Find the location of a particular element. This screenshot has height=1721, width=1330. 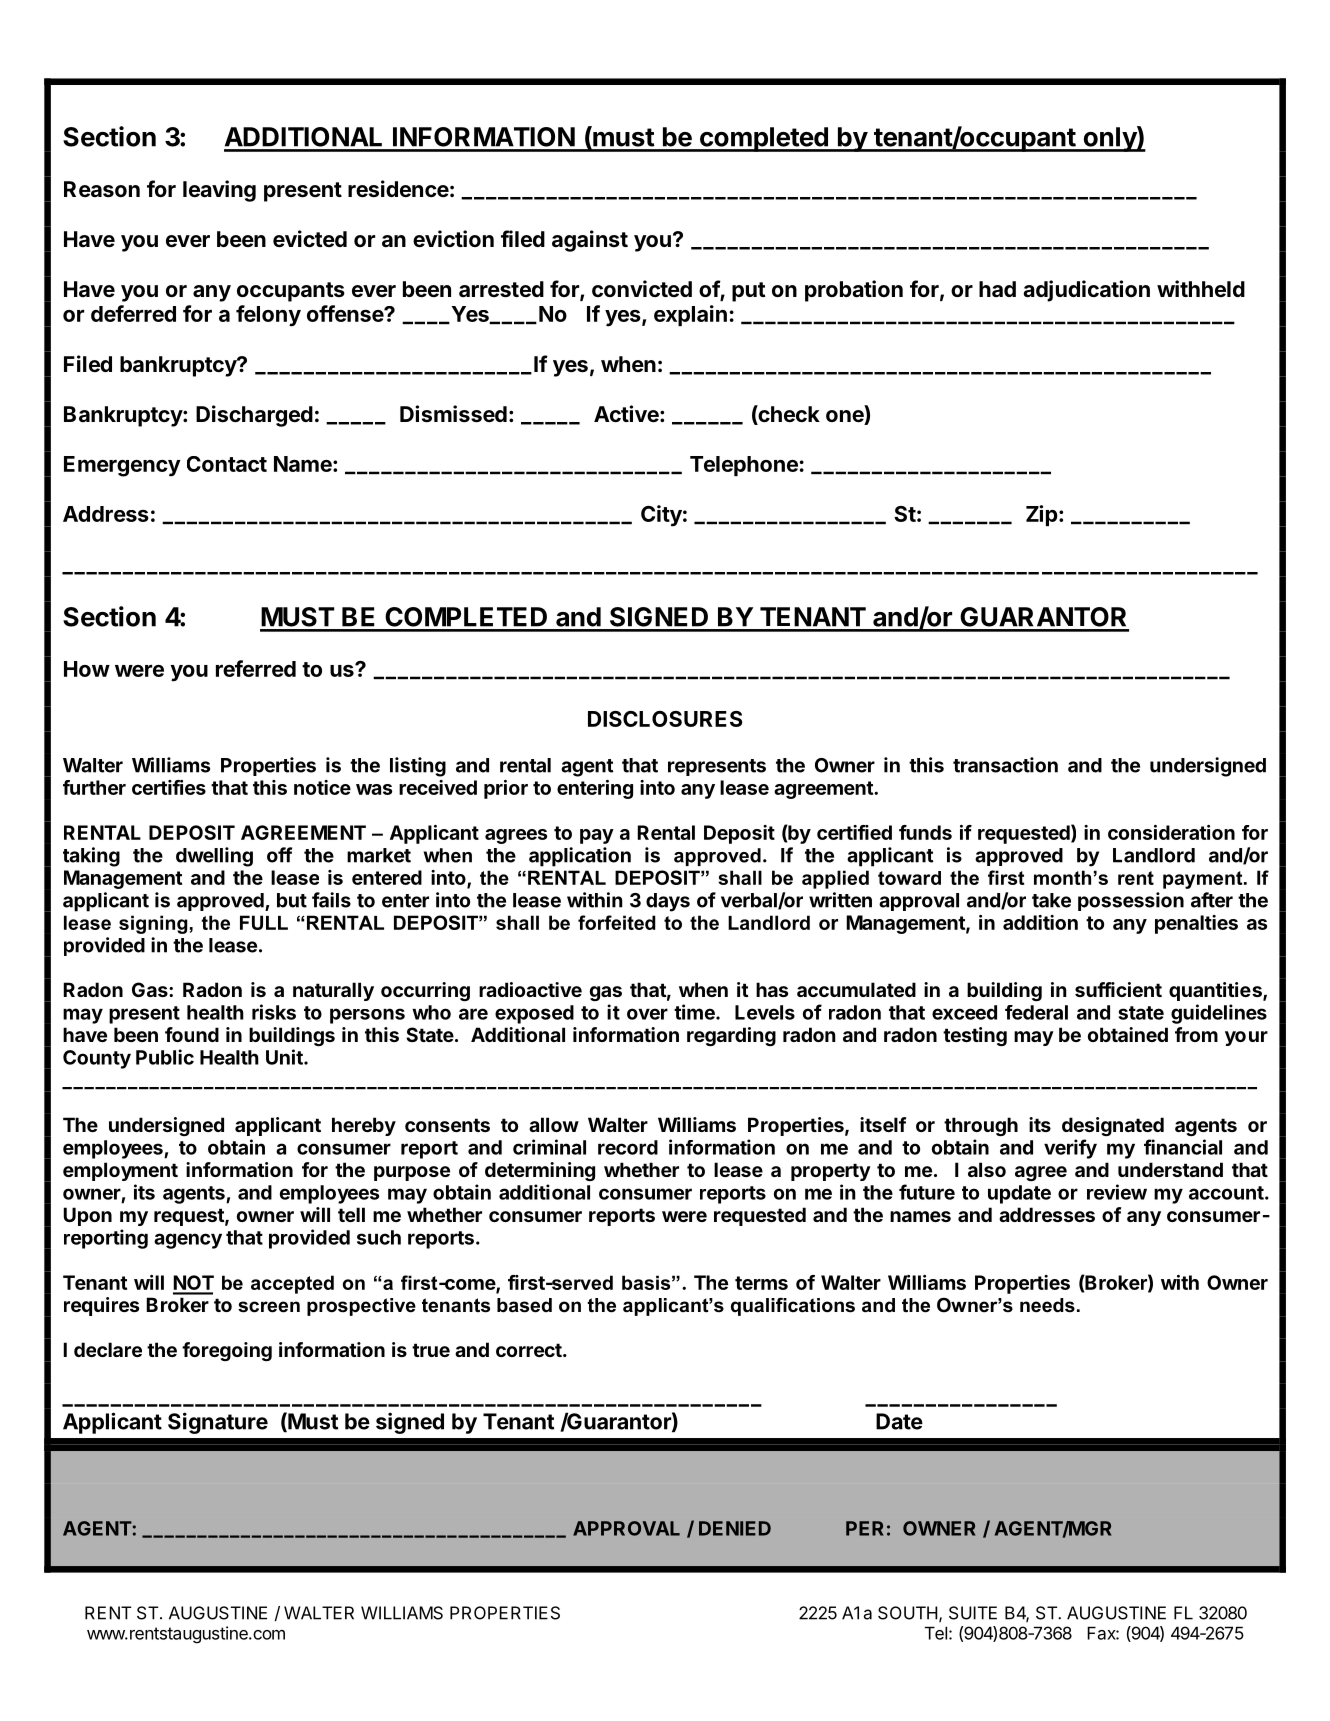

DISCLOSURES is located at coordinates (665, 719).
